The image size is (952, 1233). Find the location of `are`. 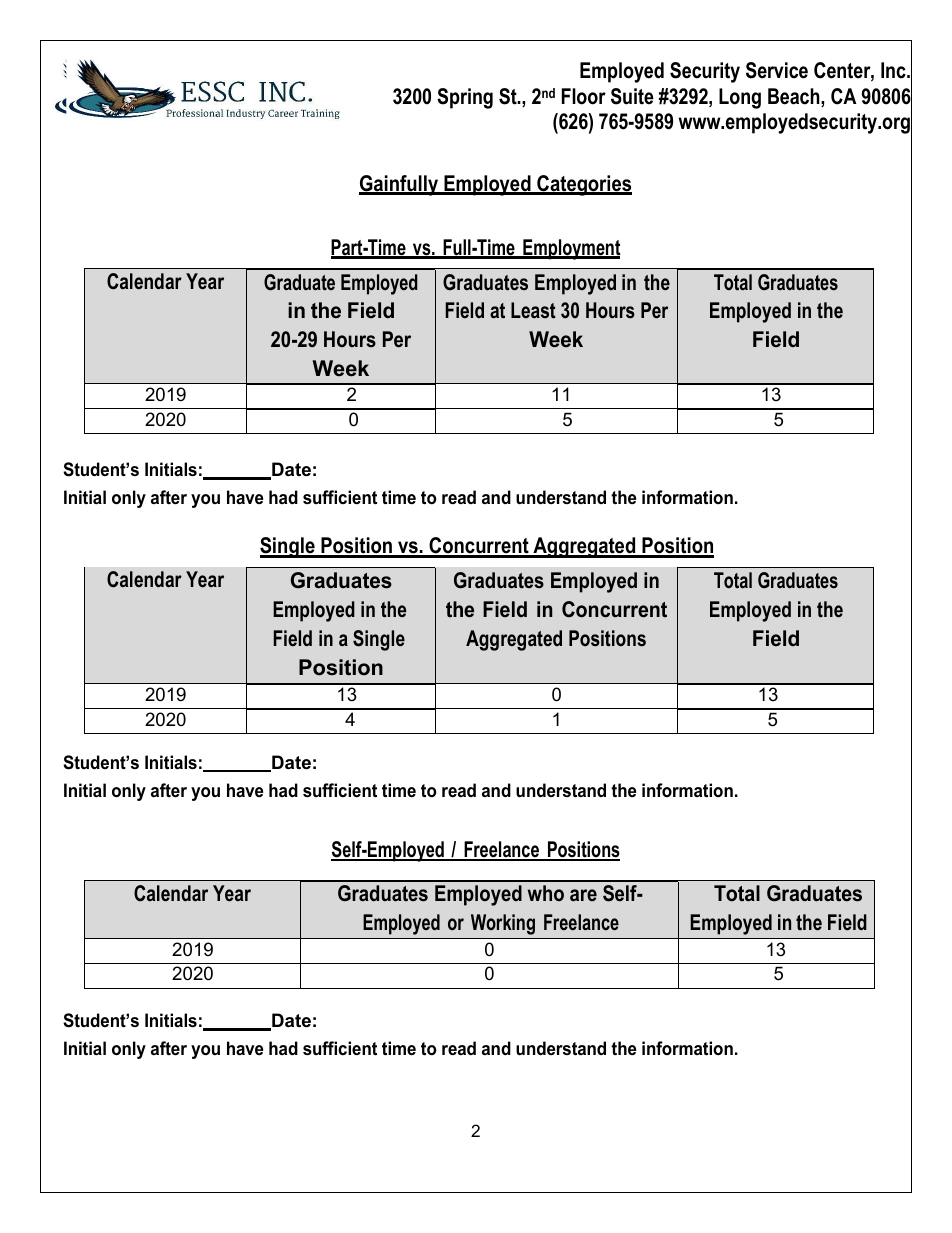

are is located at coordinates (583, 895).
